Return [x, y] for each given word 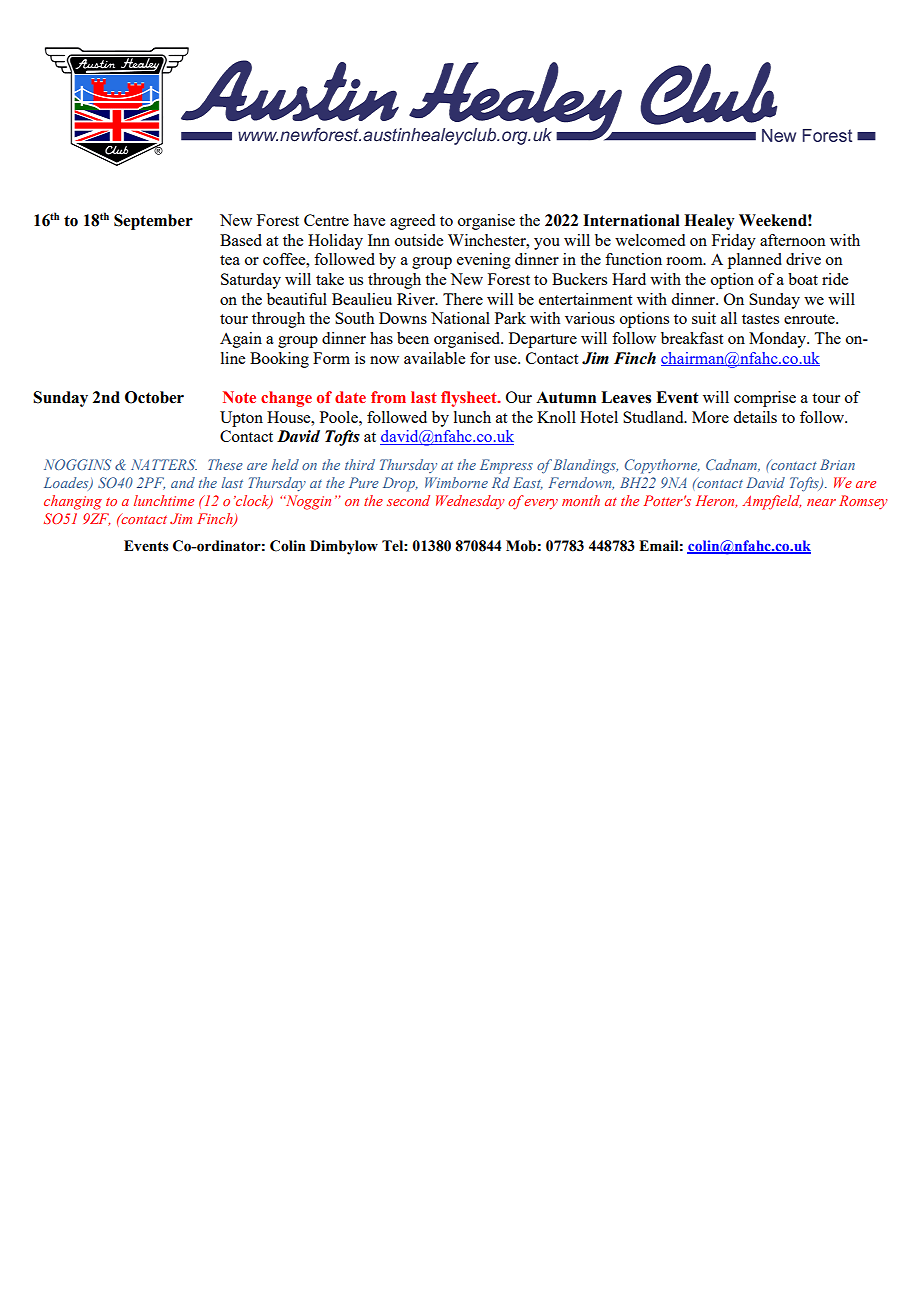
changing [73, 502]
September [153, 222]
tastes [760, 319]
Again [241, 340]
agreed [412, 222]
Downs [403, 318]
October [154, 397]
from [388, 397]
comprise [765, 399]
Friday [734, 242]
